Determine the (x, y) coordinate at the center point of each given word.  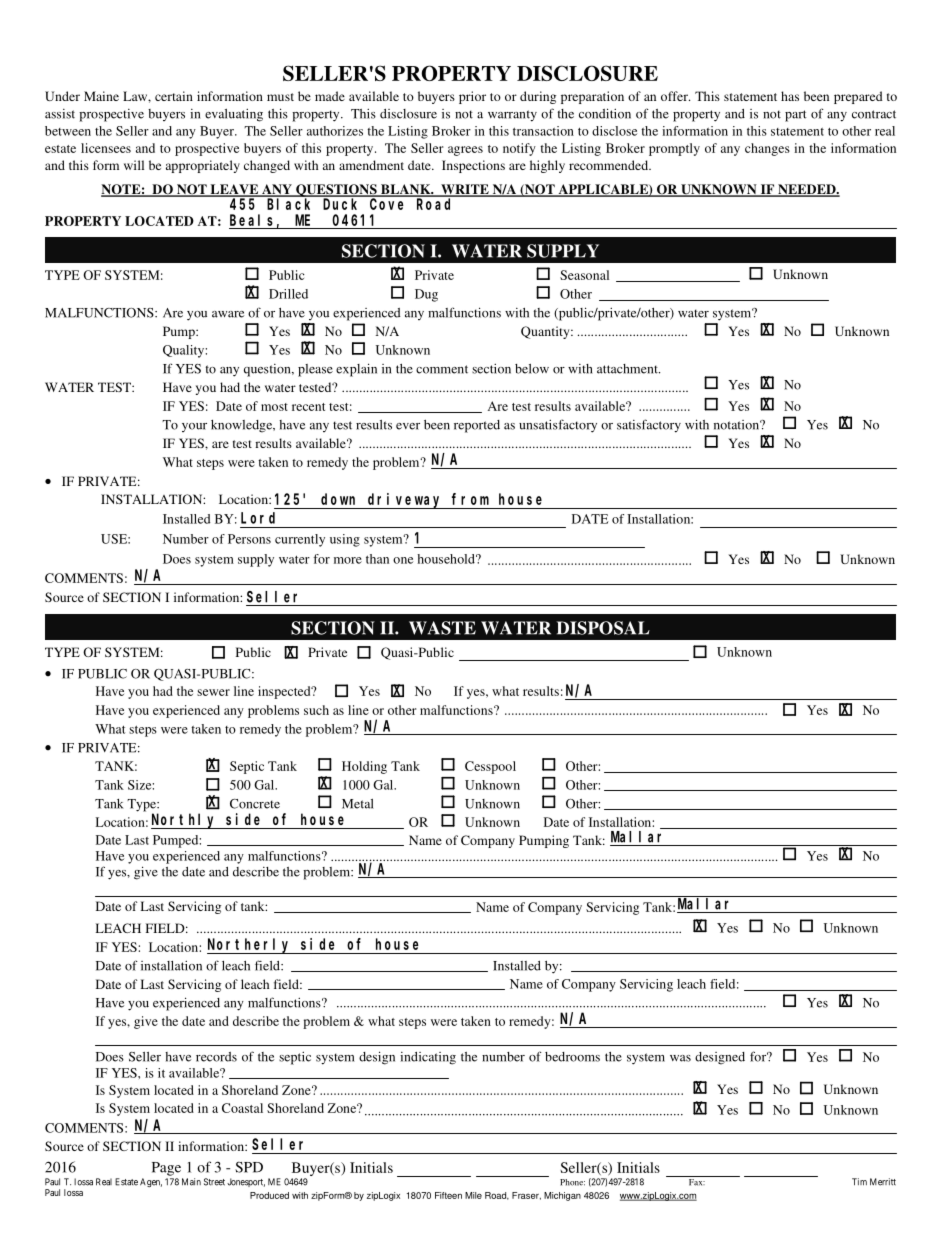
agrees (465, 151)
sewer (213, 692)
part (796, 116)
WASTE (442, 628)
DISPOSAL (603, 628)
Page (166, 1169)
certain (174, 96)
